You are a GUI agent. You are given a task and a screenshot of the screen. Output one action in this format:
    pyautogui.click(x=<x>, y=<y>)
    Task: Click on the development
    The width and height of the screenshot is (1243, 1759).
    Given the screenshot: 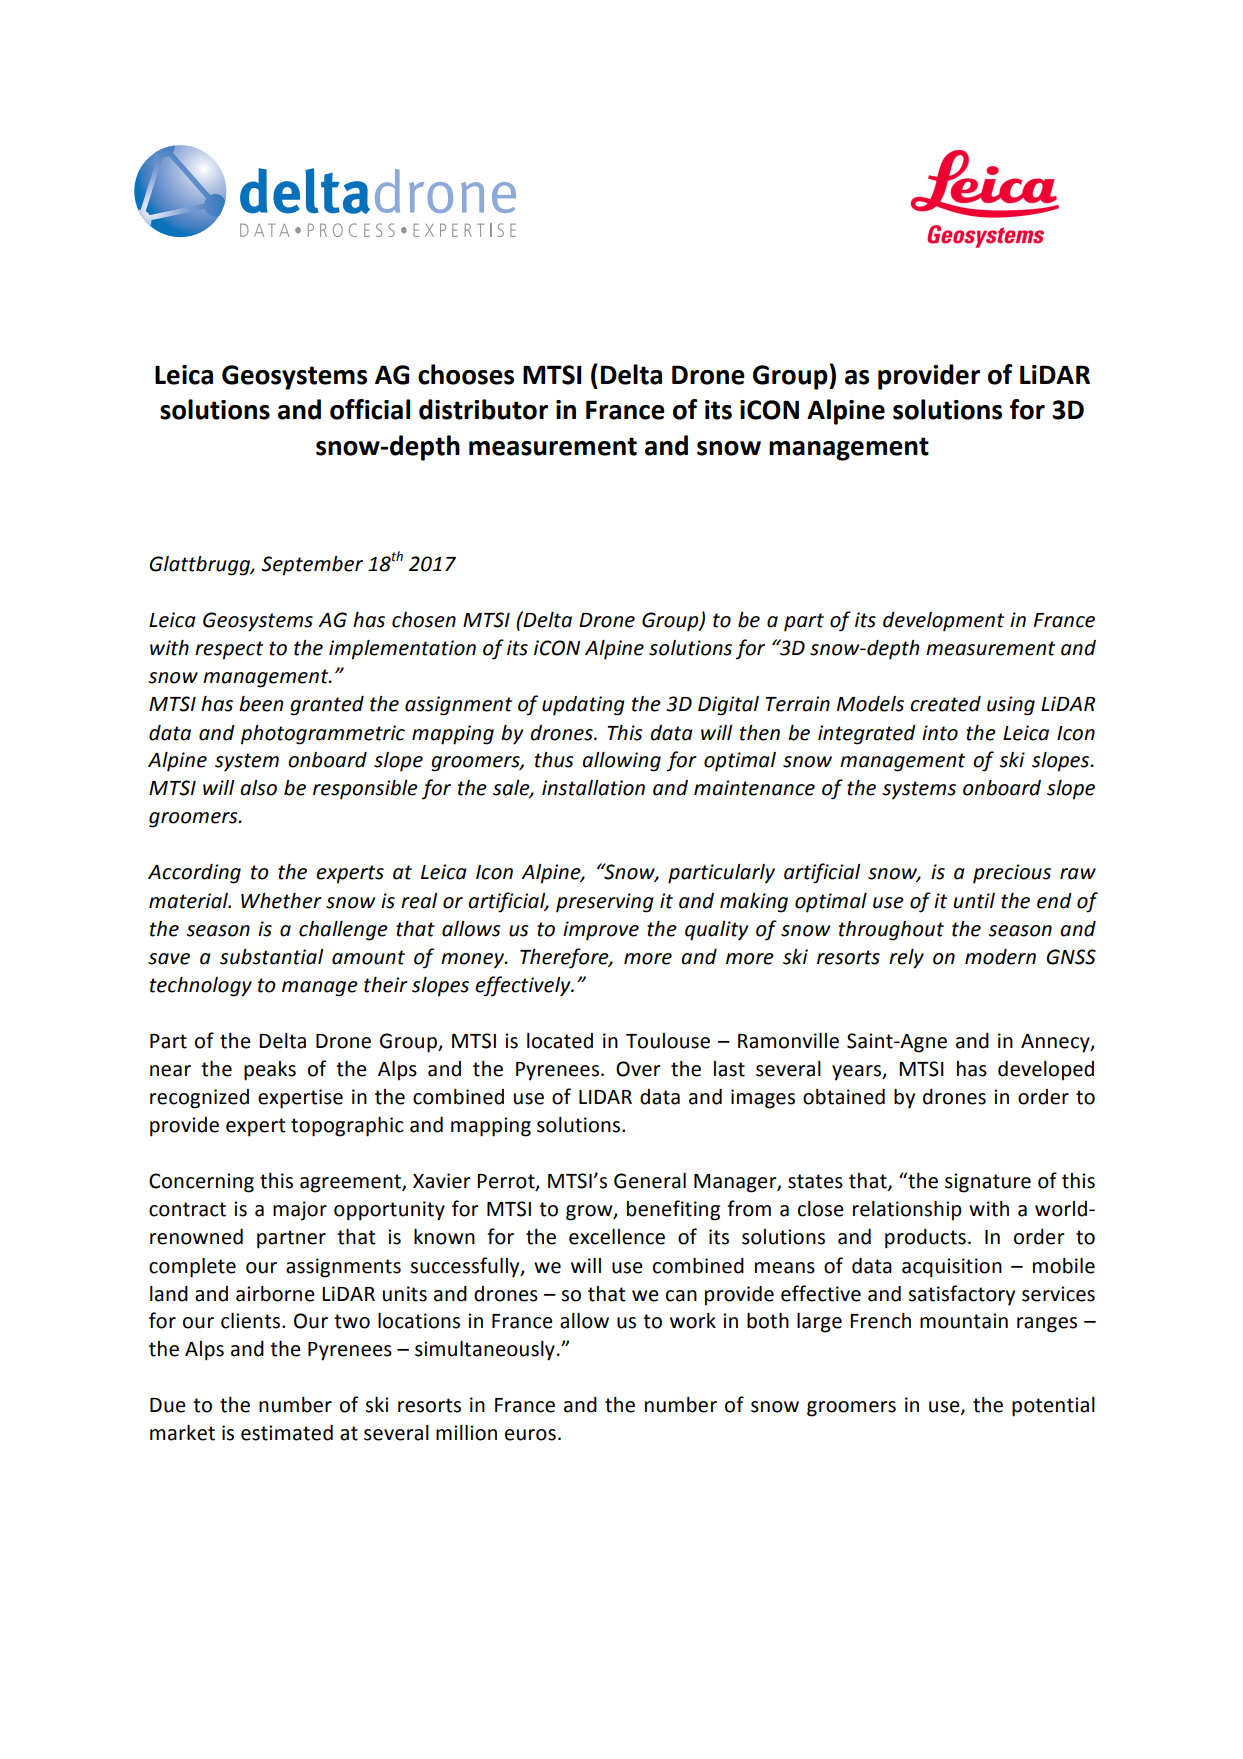 What is the action you would take?
    pyautogui.click(x=943, y=622)
